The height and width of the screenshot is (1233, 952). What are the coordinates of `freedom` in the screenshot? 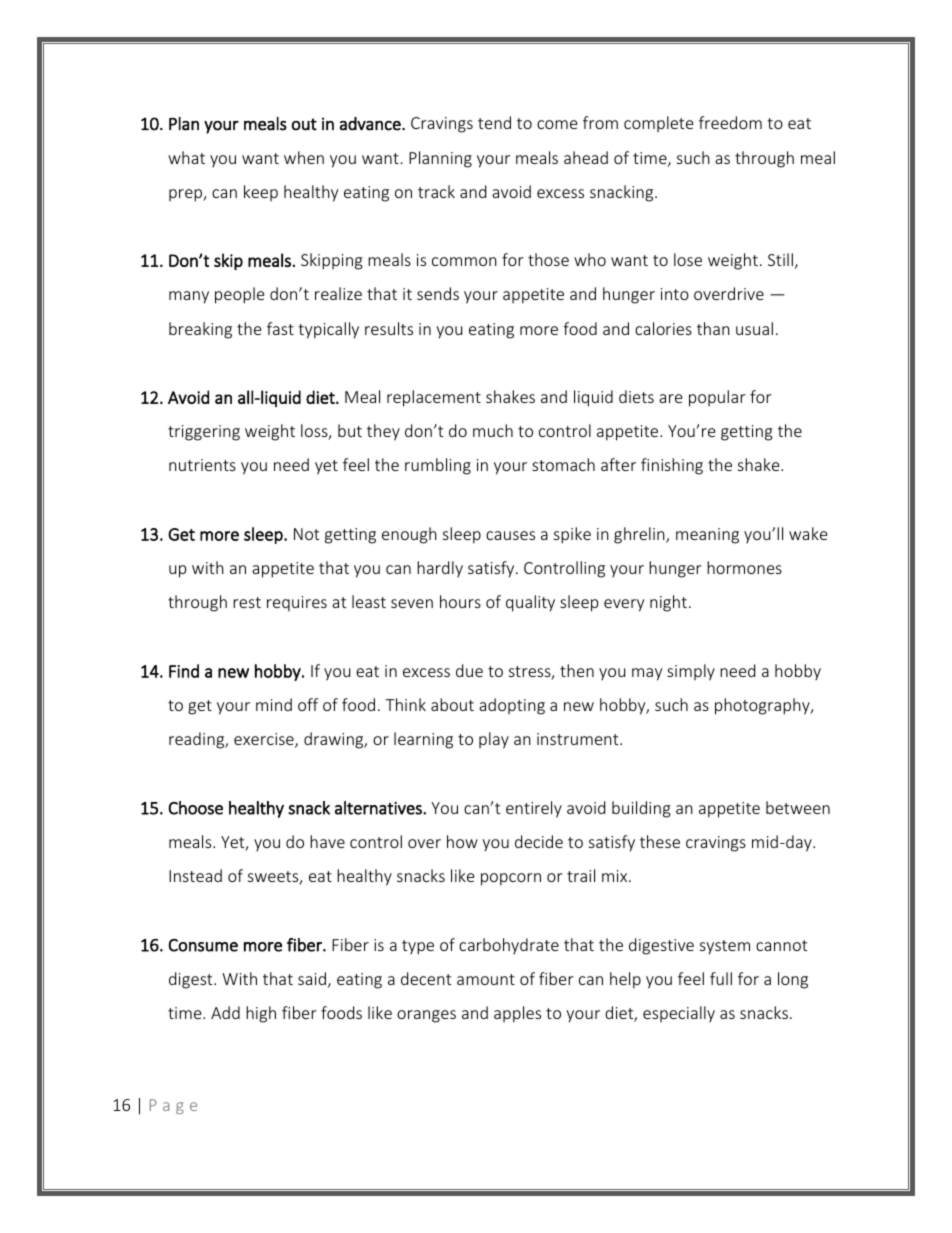 It's located at (730, 122).
